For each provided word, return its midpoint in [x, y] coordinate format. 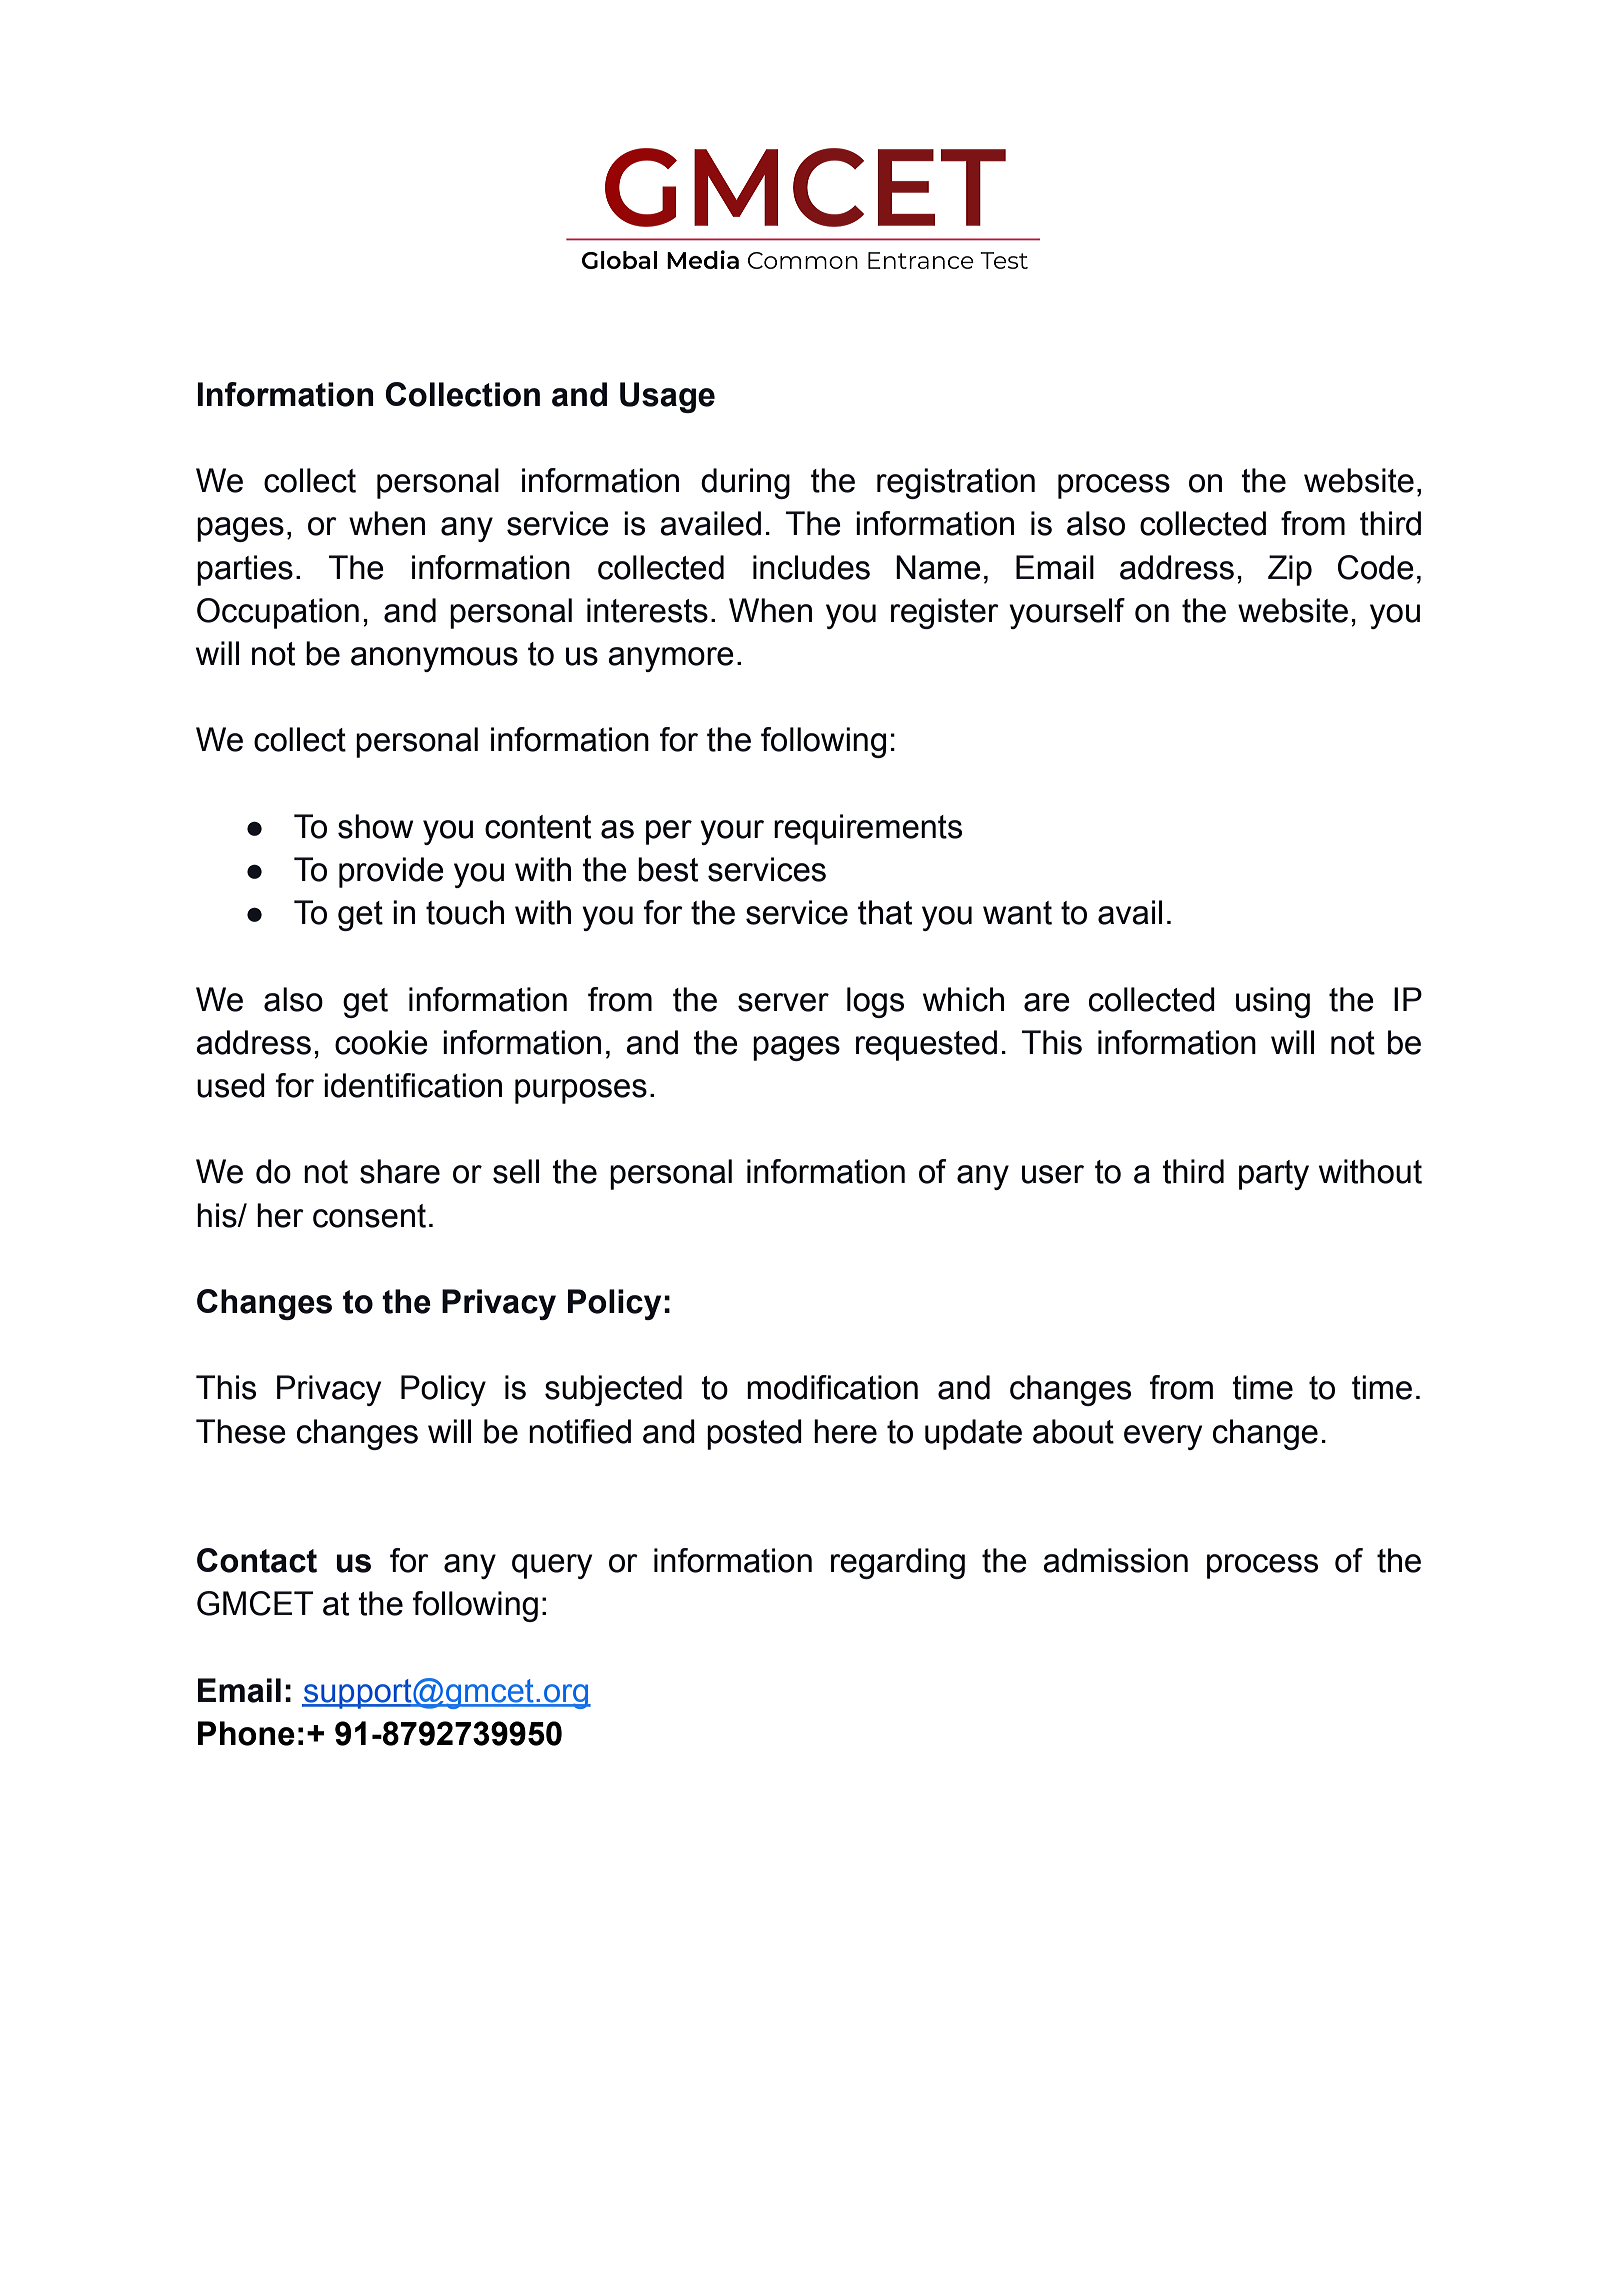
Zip [1290, 570]
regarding [898, 1563]
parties [245, 570]
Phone [246, 1733]
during [745, 483]
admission [1115, 1560]
